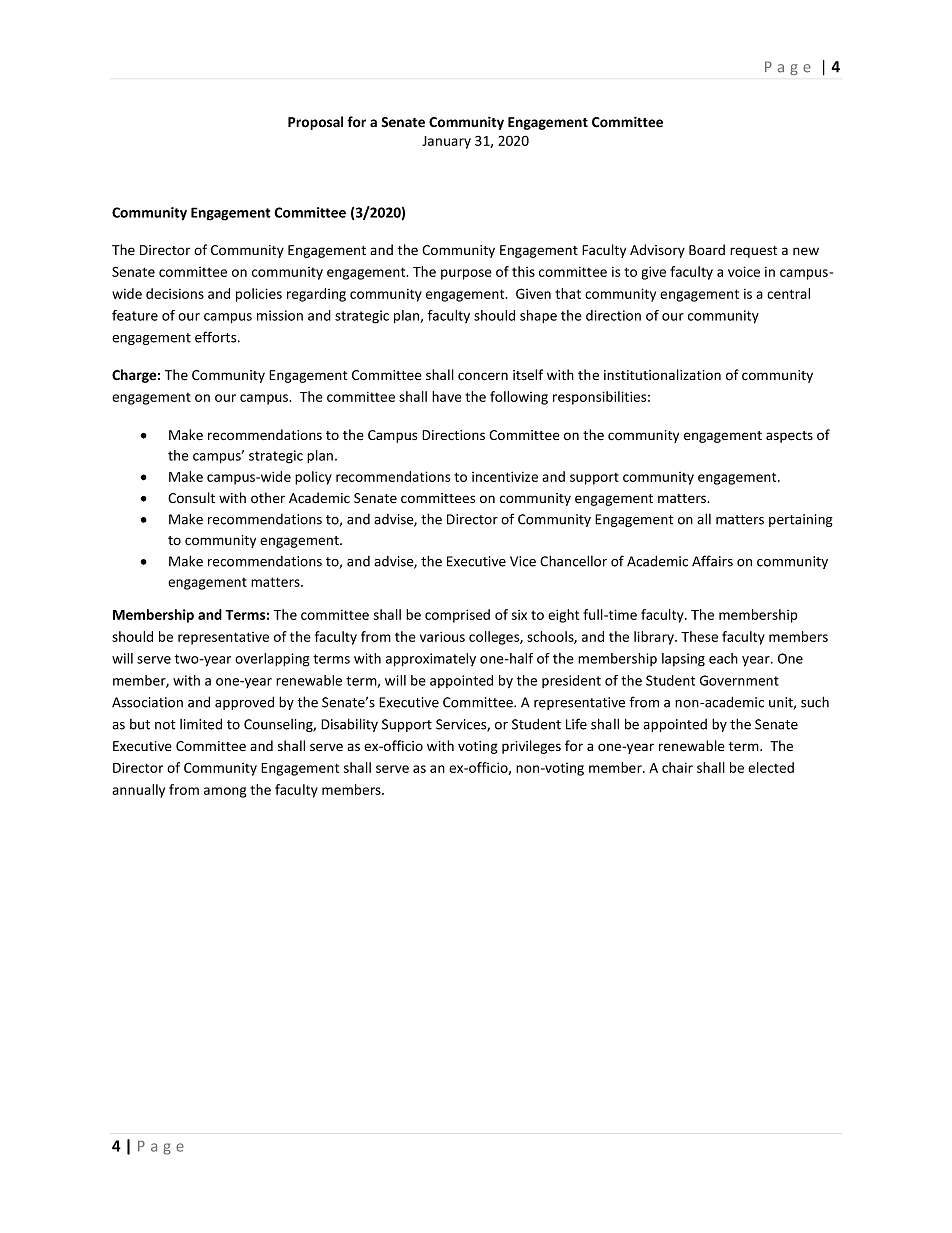  I want to click on aspects, so click(789, 437).
